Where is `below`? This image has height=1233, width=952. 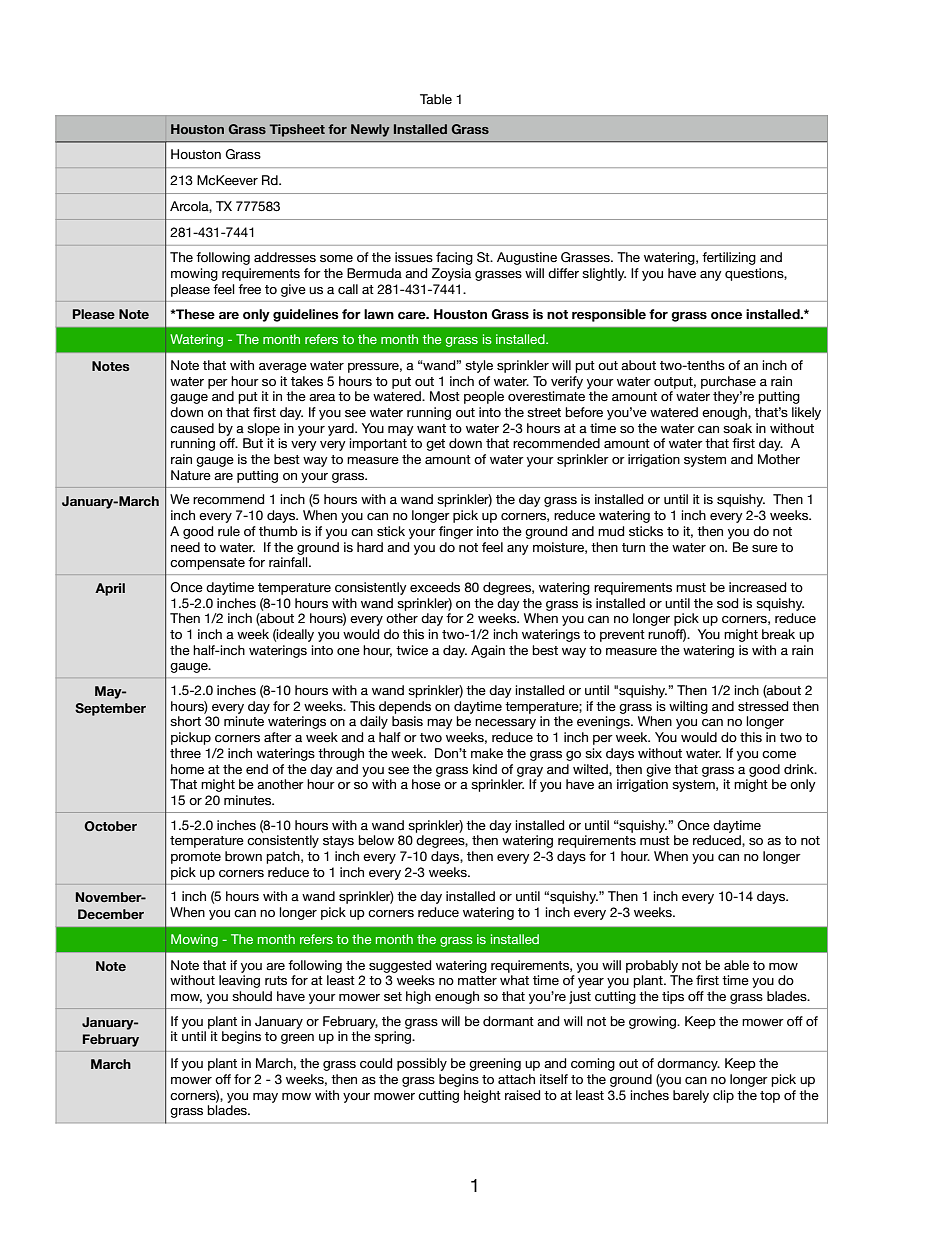 below is located at coordinates (376, 840).
